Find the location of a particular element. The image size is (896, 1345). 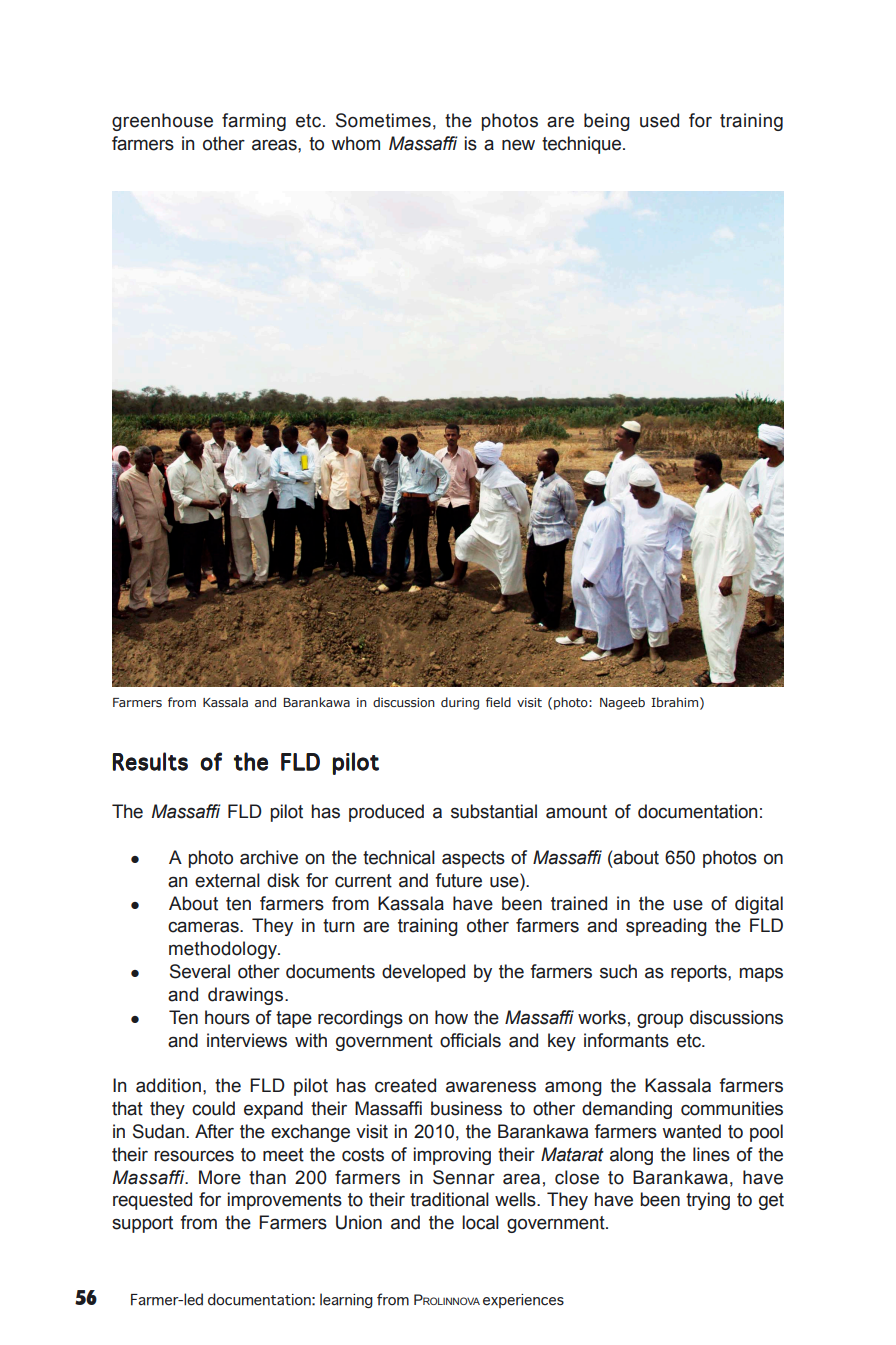

field is located at coordinates (498, 702).
